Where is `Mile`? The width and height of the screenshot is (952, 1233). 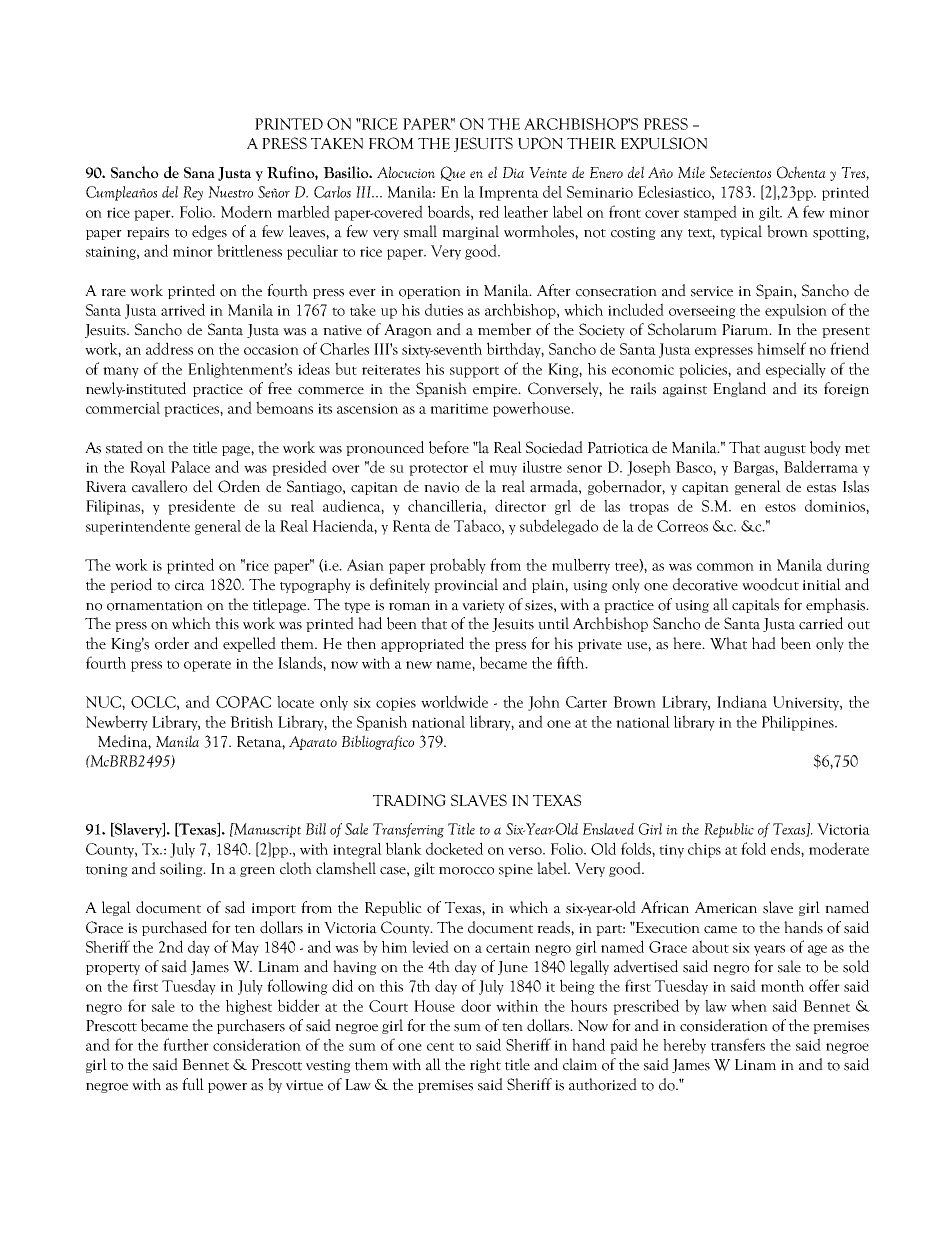 Mile is located at coordinates (691, 172).
